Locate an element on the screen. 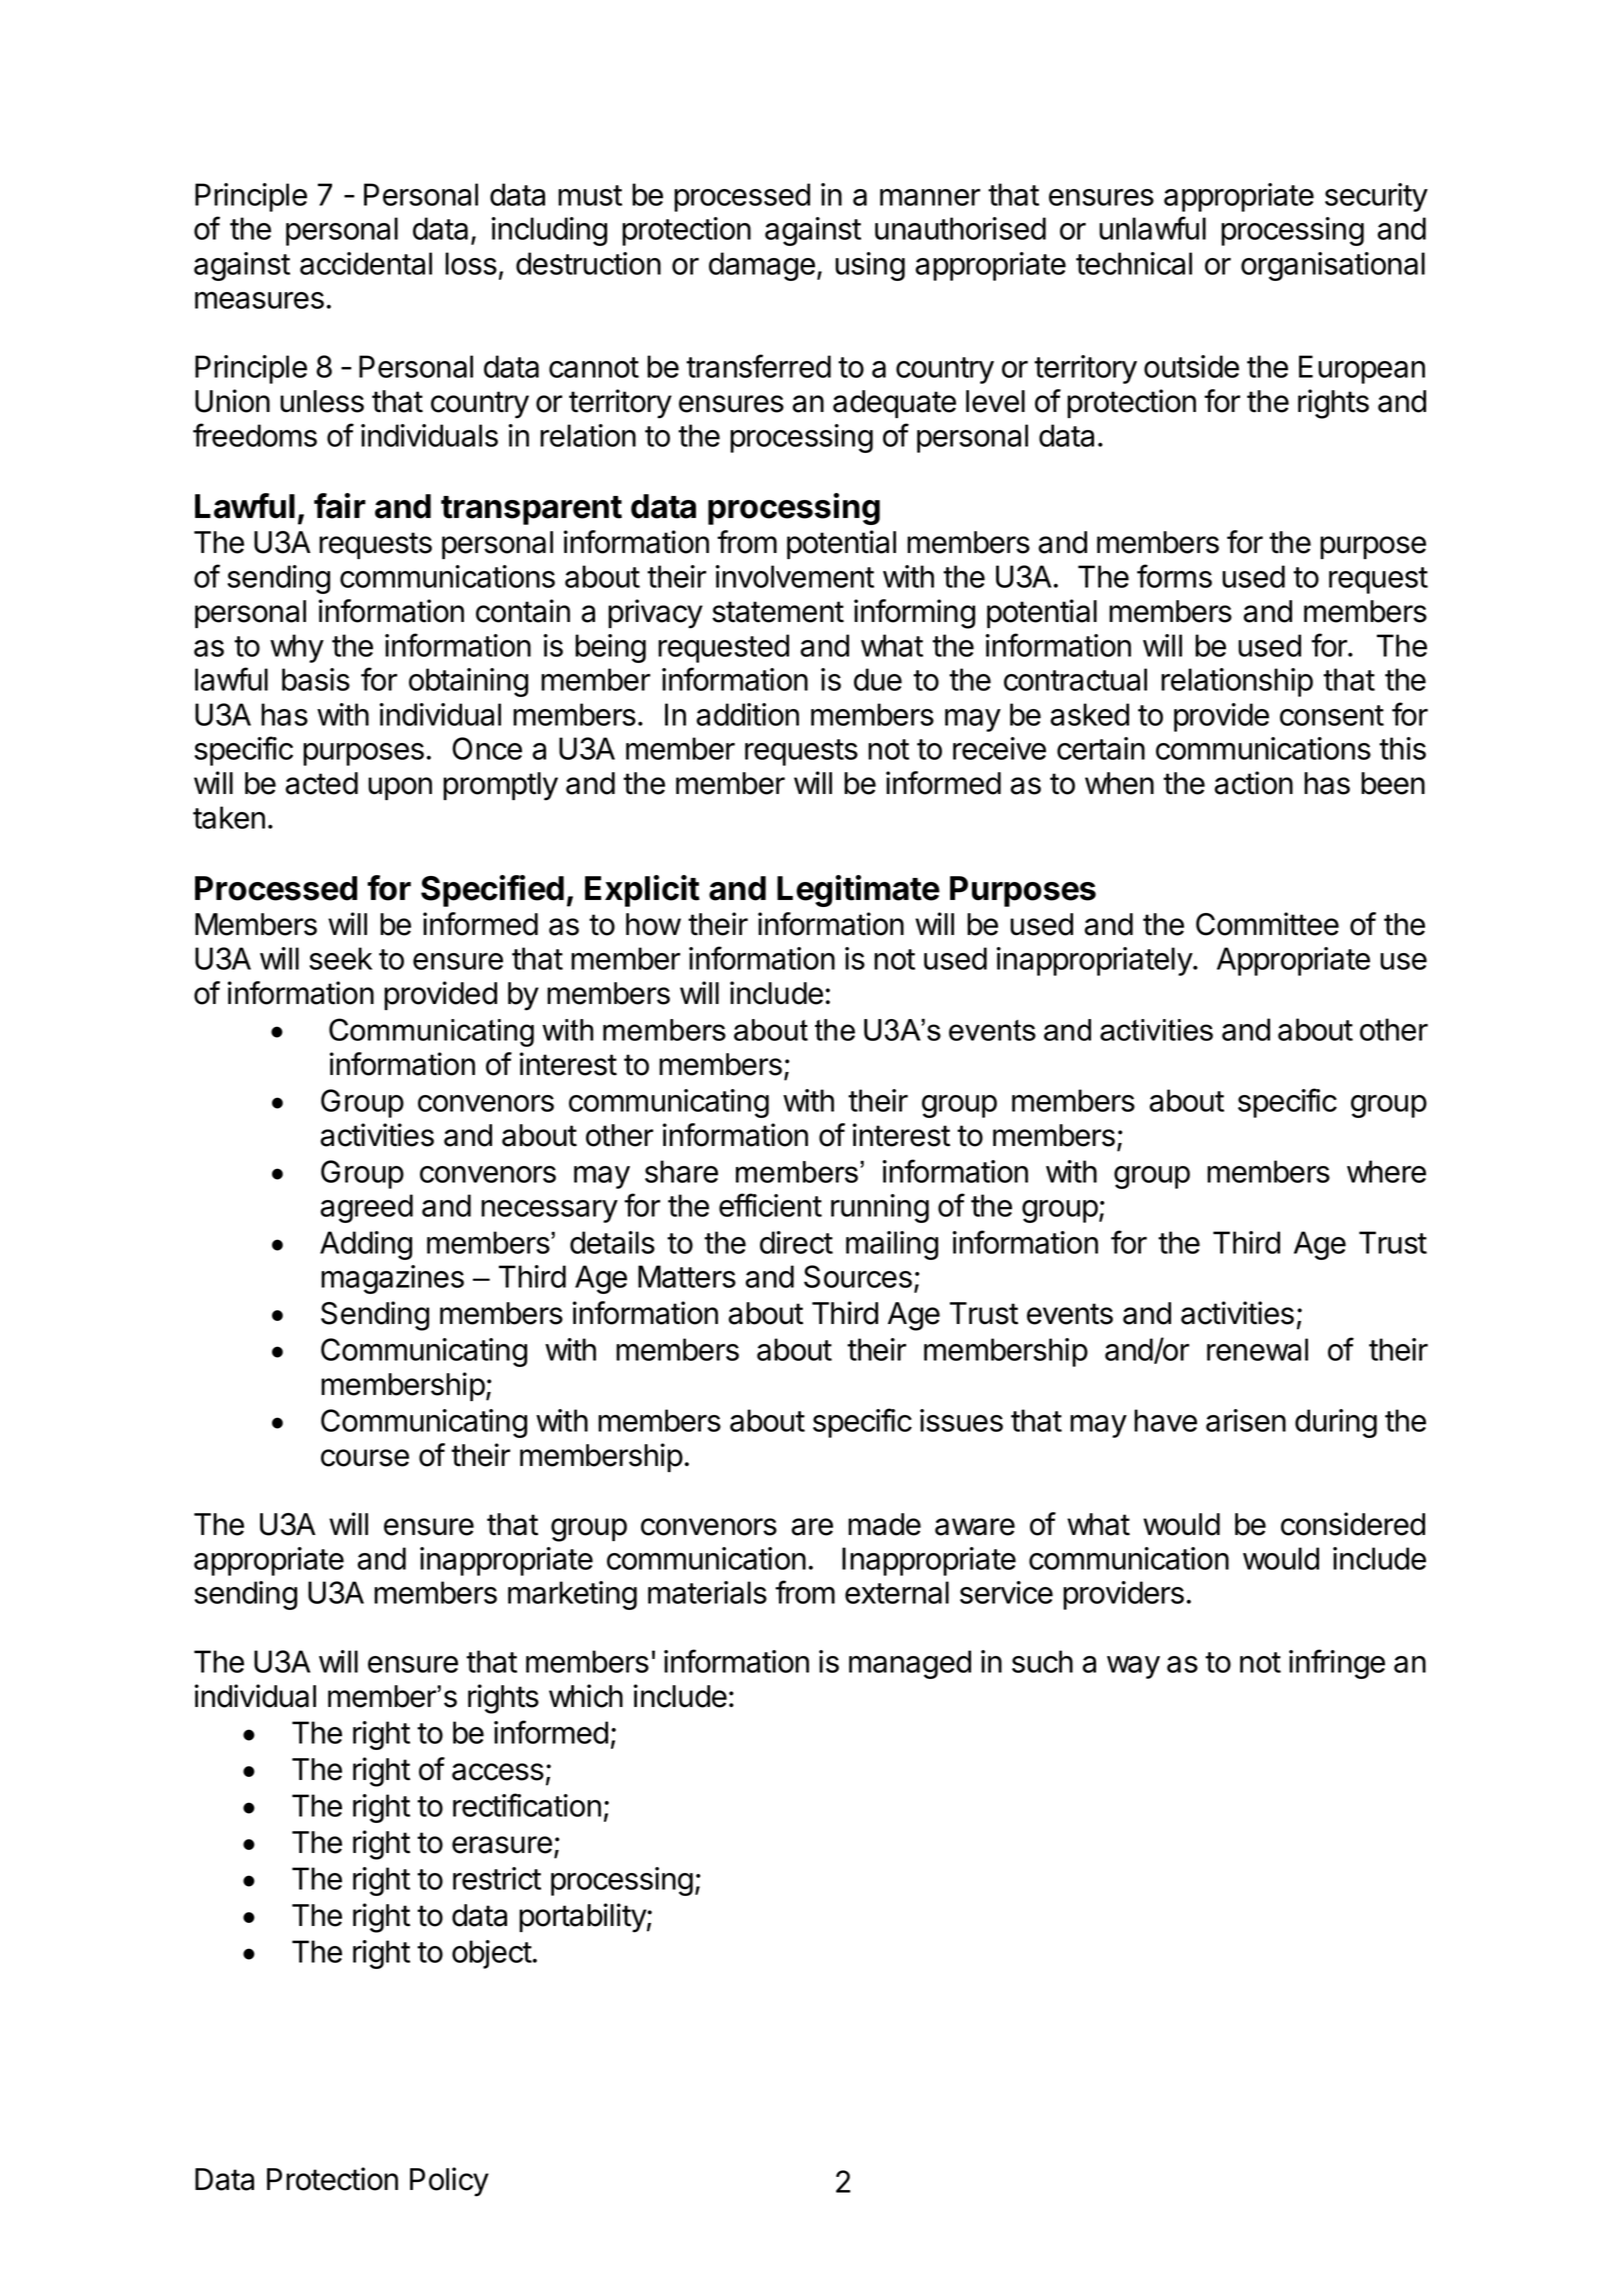 This screenshot has height=2293, width=1620. made is located at coordinates (884, 1524).
